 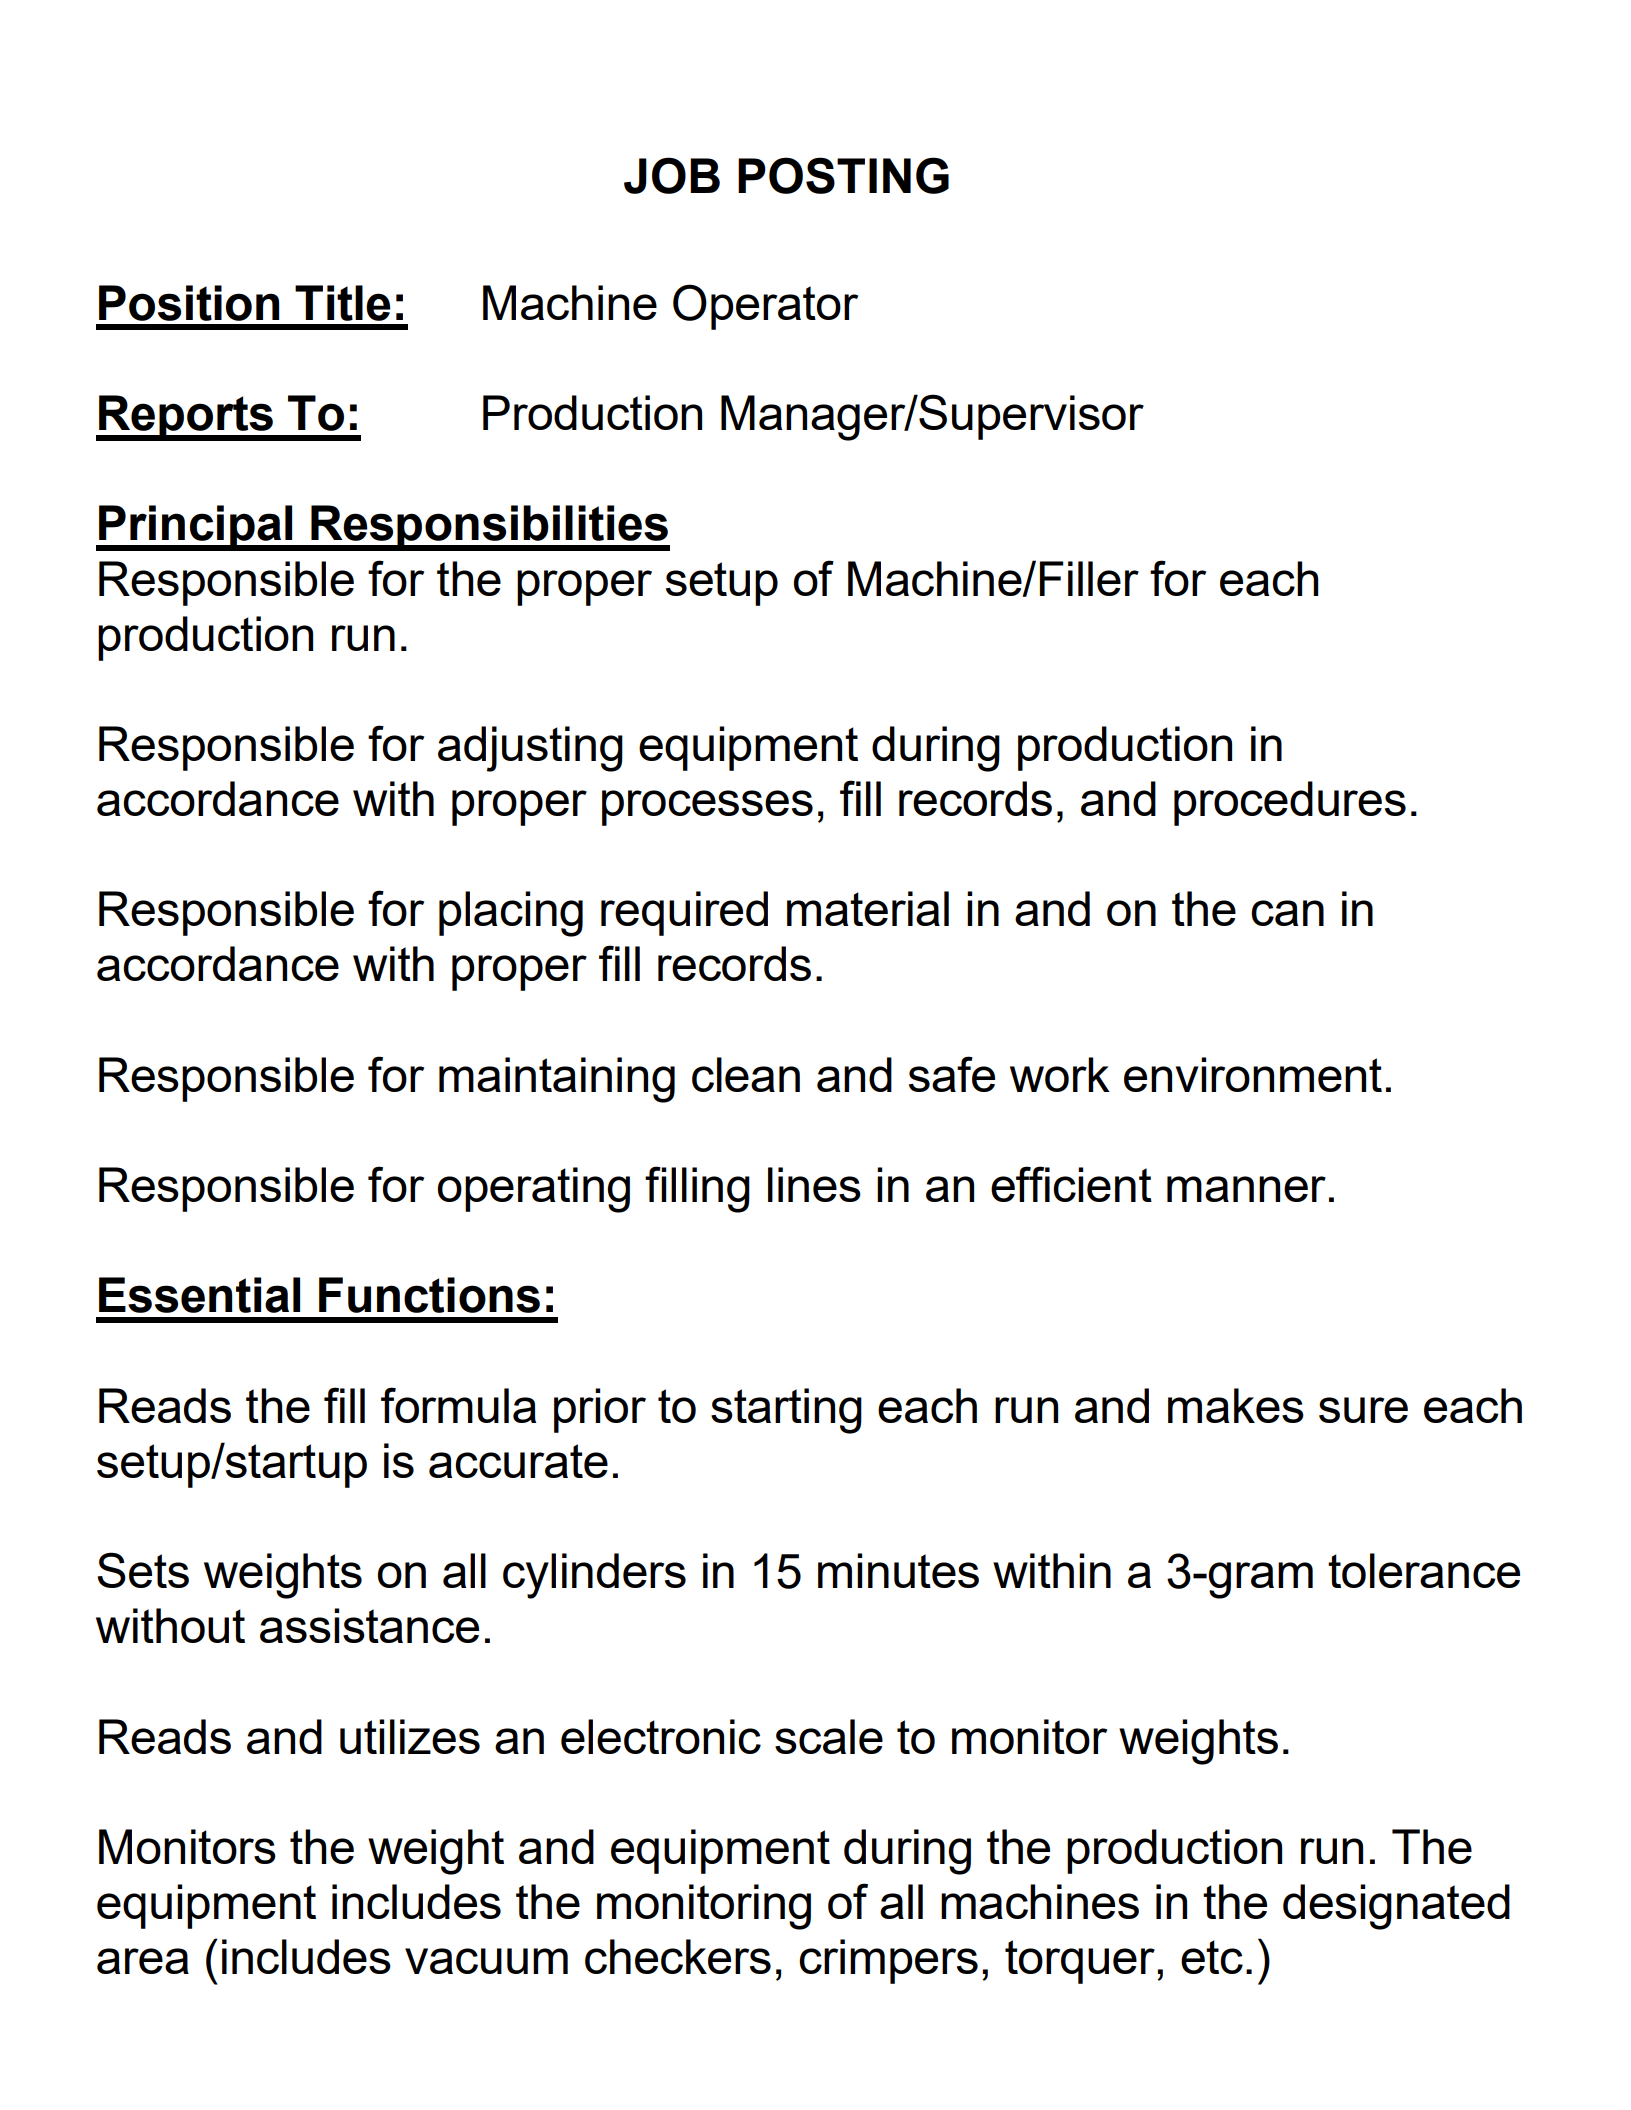 What do you see at coordinates (1424, 1570) in the screenshot?
I see `tolerance` at bounding box center [1424, 1570].
